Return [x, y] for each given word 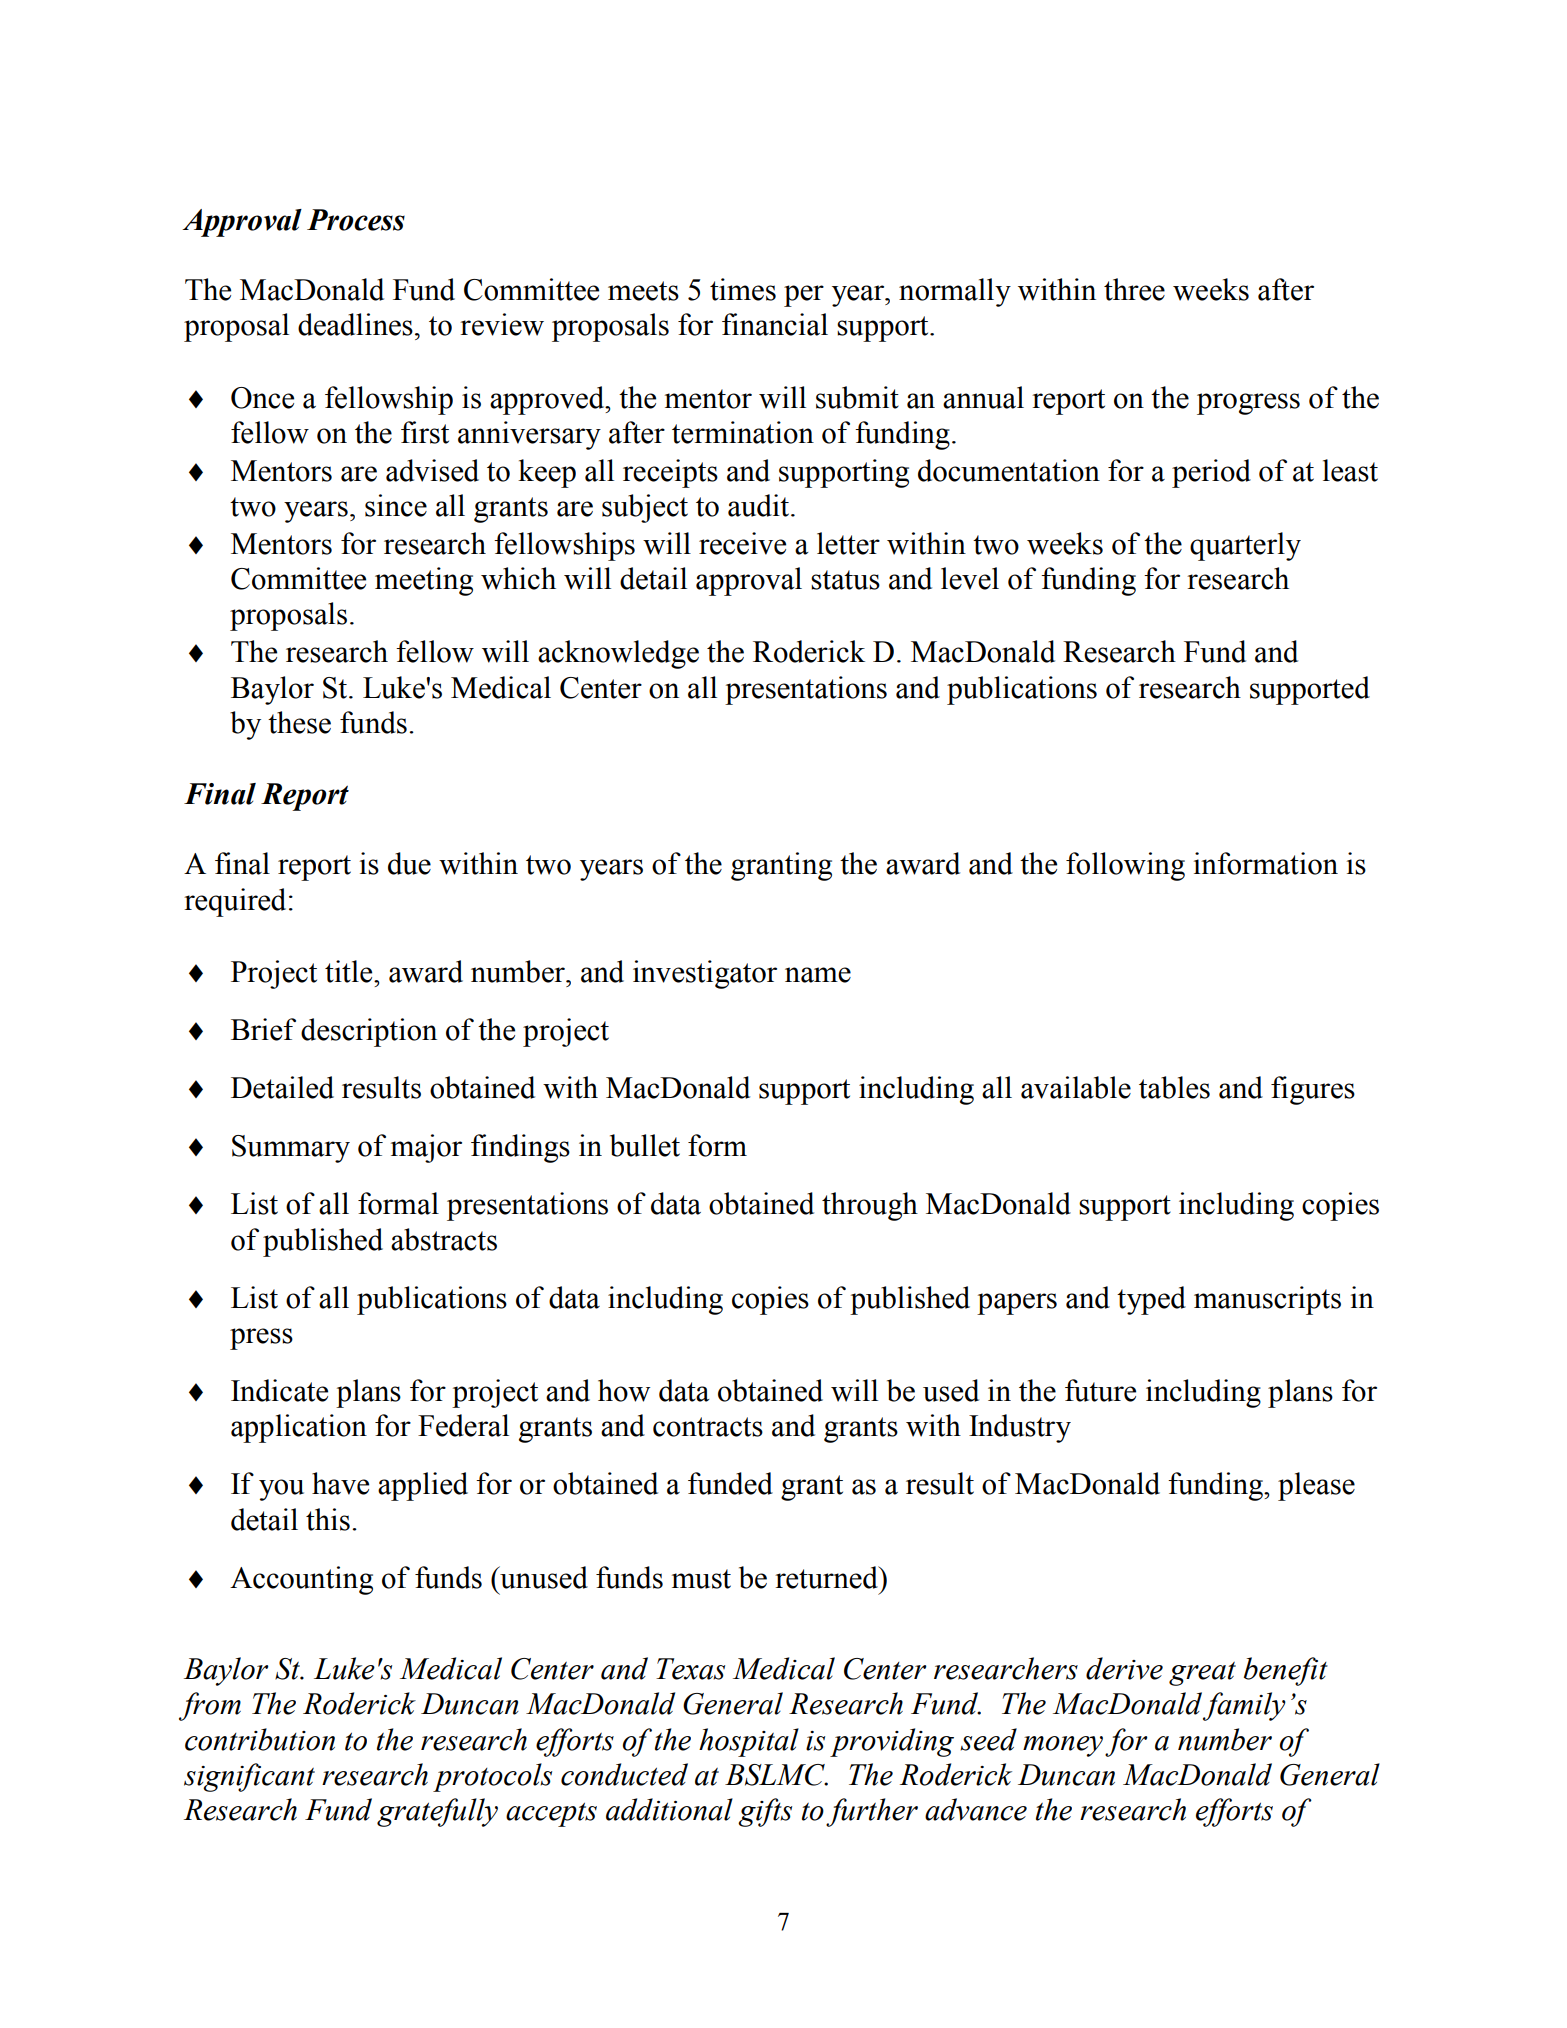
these [299, 722]
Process [356, 220]
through [870, 1206]
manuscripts [1267, 1300]
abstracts [444, 1239]
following [1125, 866]
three [1134, 289]
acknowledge [618, 654]
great [1202, 1674]
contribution [260, 1739]
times [743, 289]
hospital [749, 1742]
